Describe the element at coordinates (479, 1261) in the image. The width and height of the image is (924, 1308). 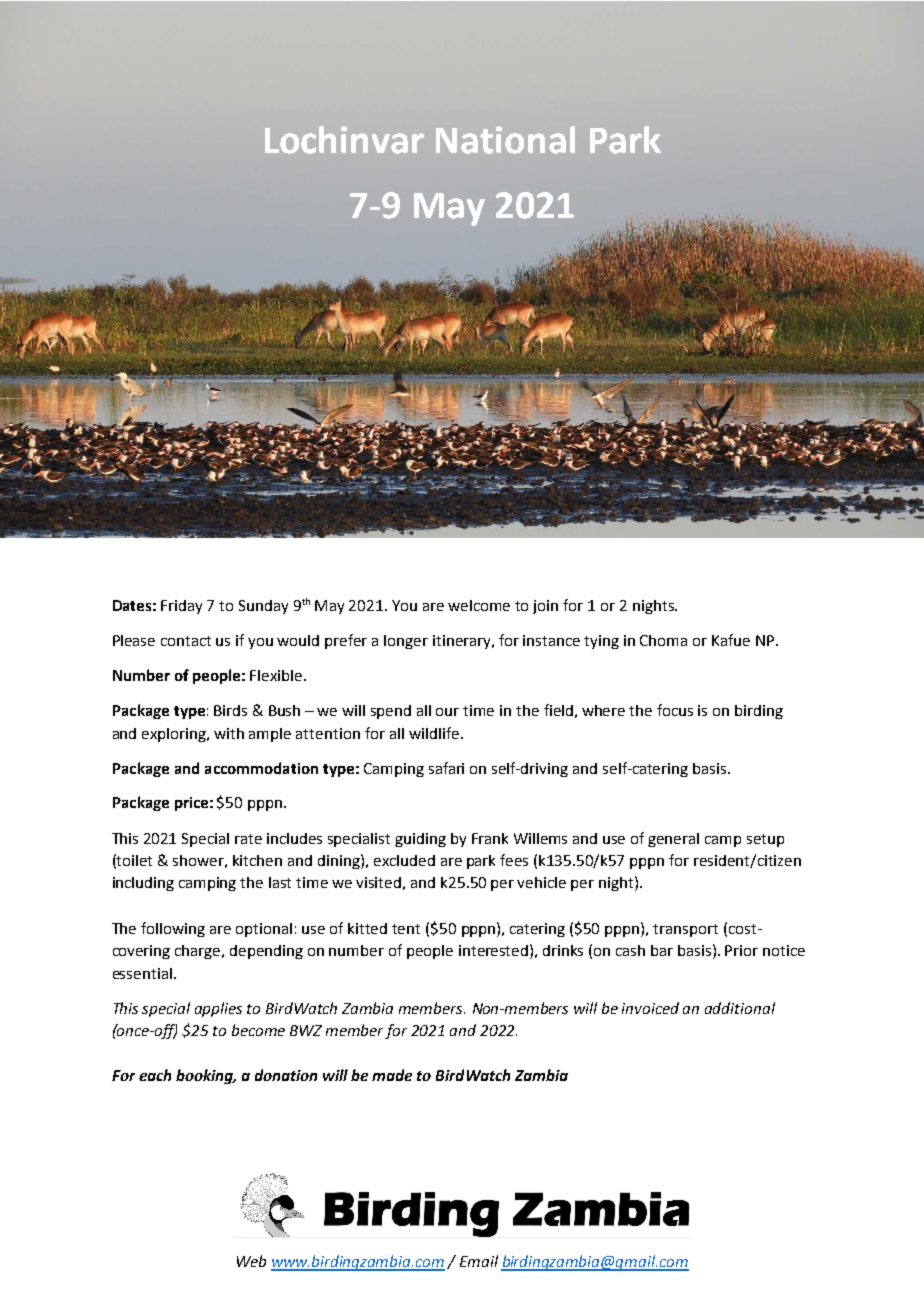
I see `Email` at that location.
